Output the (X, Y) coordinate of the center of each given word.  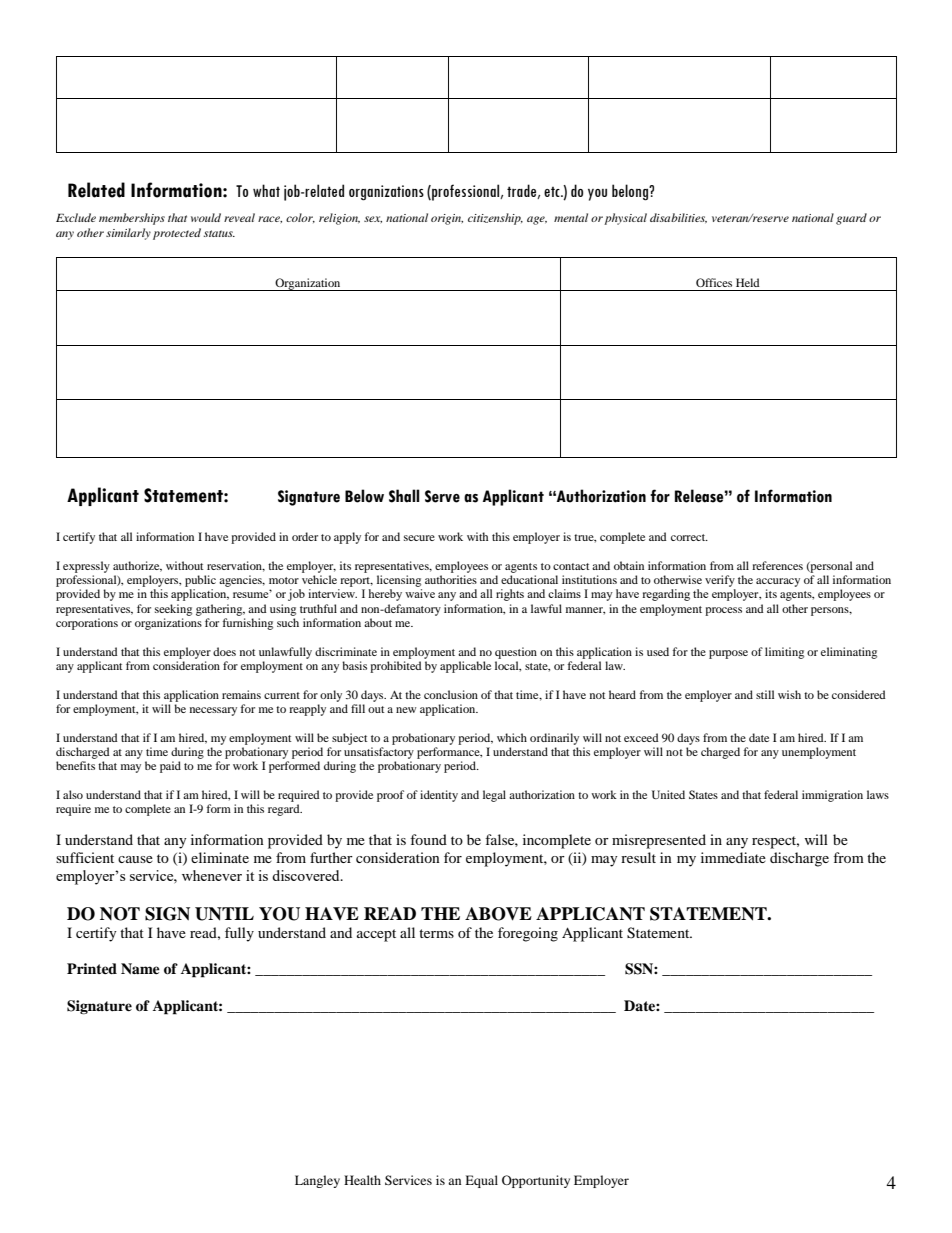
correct (689, 537)
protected (177, 234)
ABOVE (498, 914)
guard (851, 219)
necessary (213, 711)
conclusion (451, 694)
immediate (733, 857)
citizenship (495, 219)
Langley (317, 1181)
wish (789, 694)
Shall (404, 496)
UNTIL (224, 914)
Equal (481, 1181)
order (305, 536)
